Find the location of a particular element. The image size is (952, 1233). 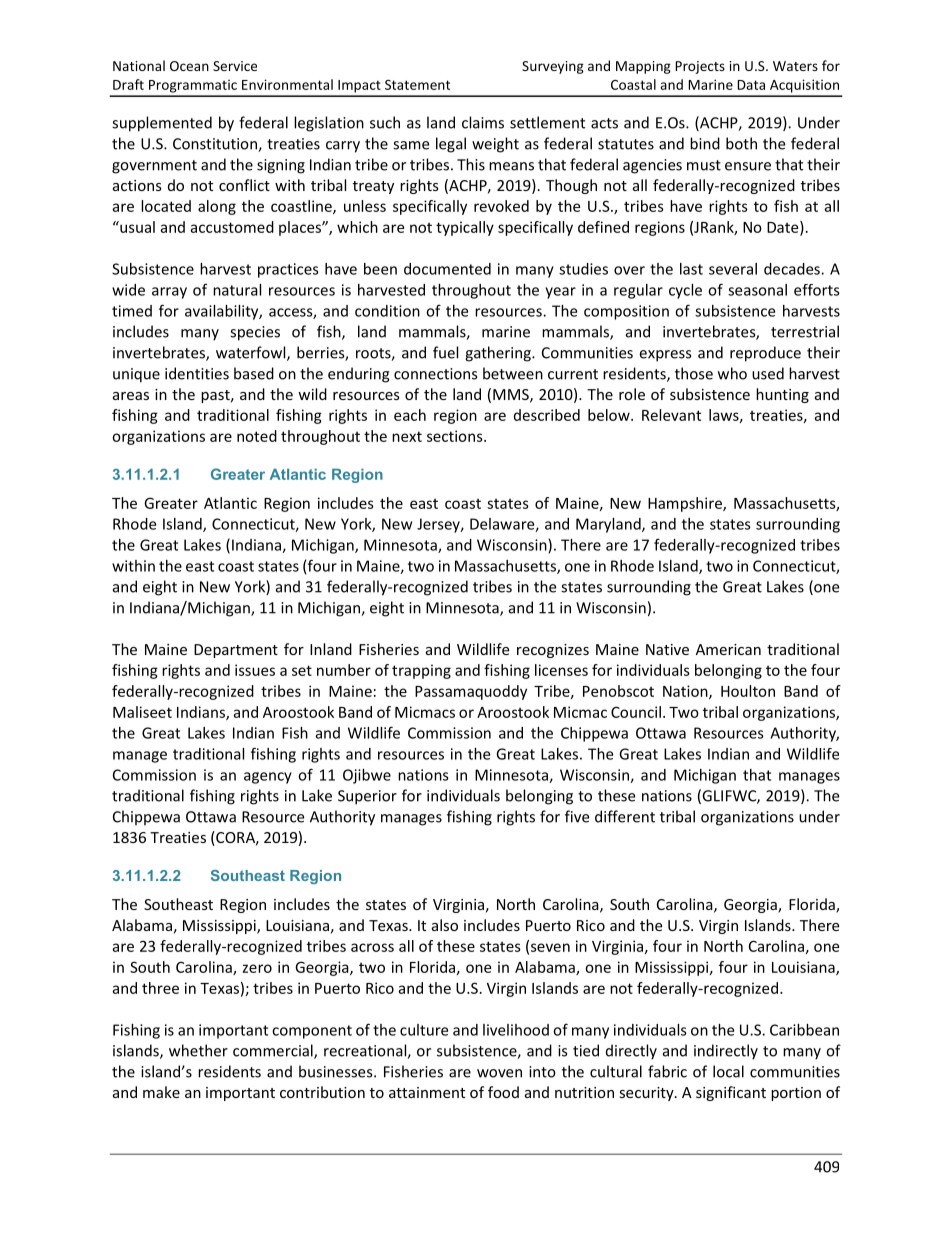

claims is located at coordinates (483, 122).
